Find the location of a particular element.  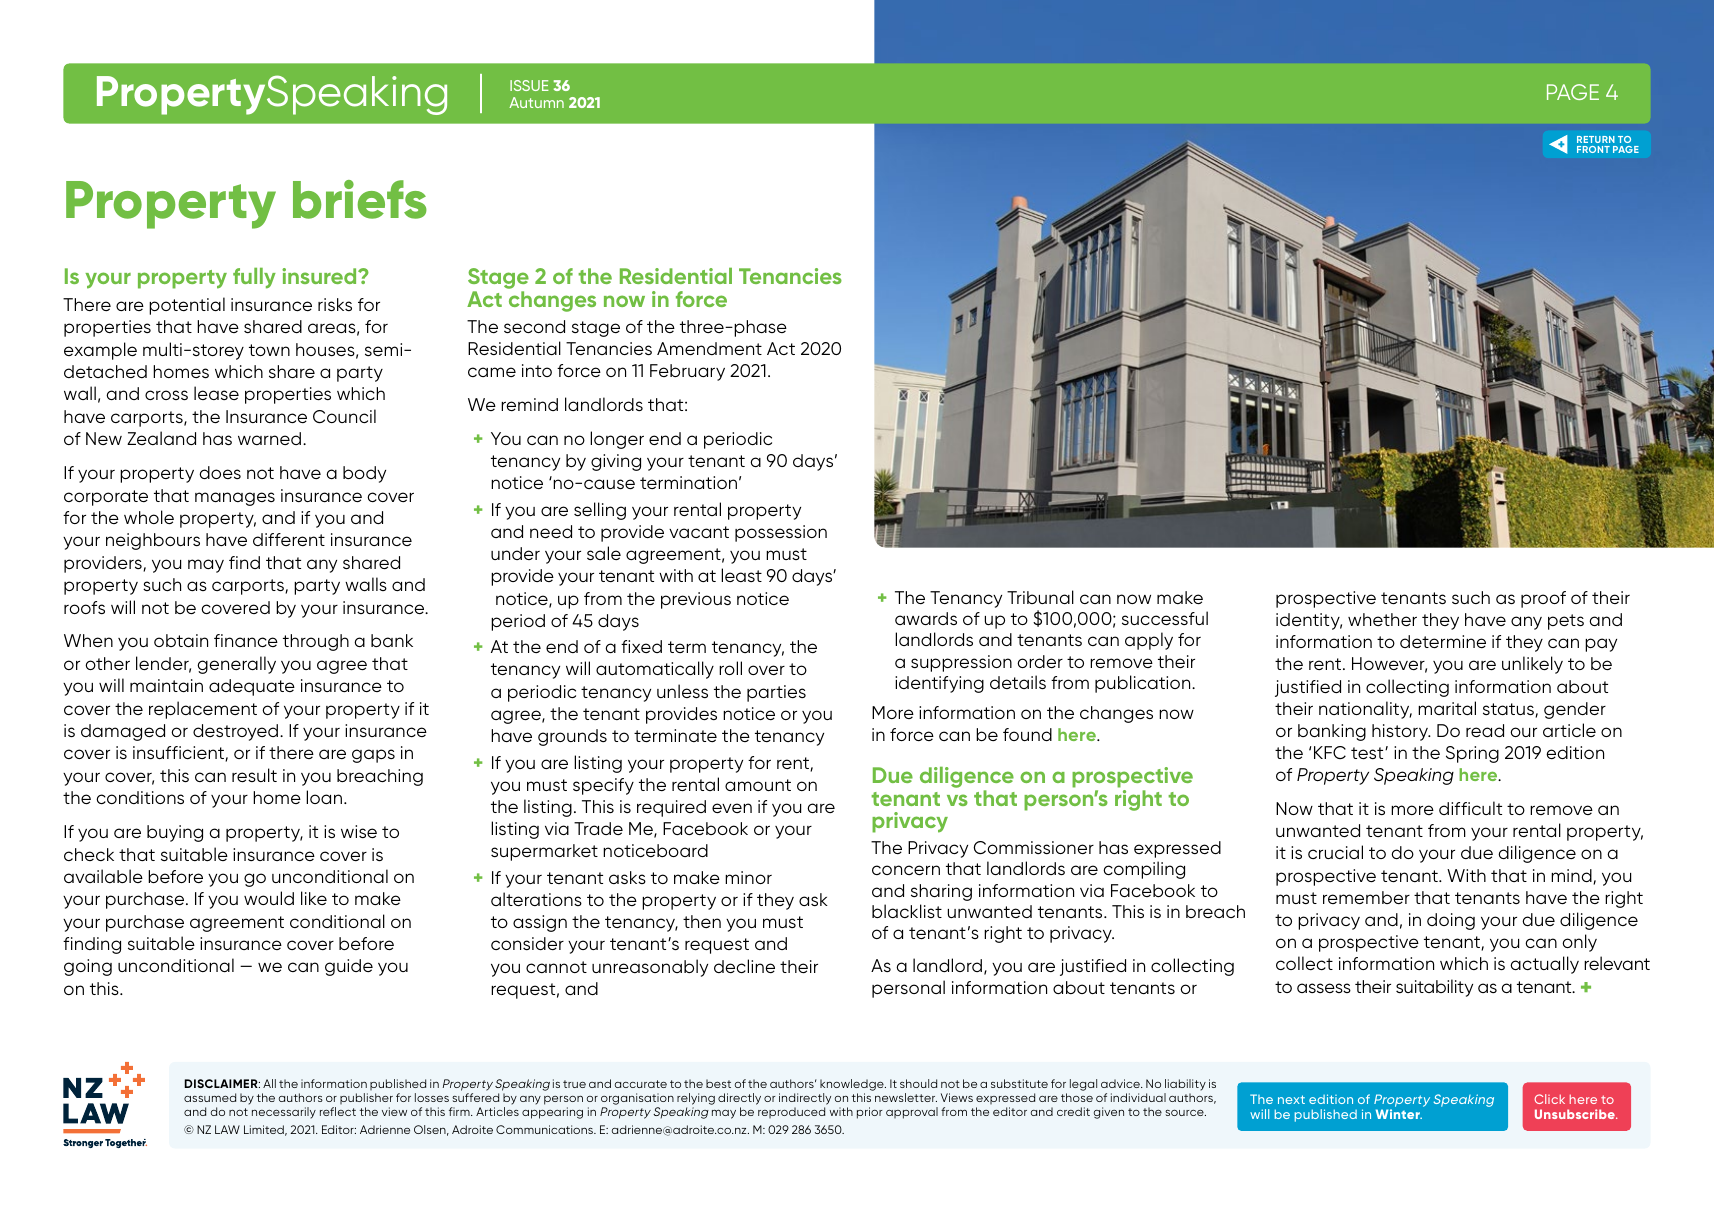

knowledge is located at coordinates (853, 1085).
